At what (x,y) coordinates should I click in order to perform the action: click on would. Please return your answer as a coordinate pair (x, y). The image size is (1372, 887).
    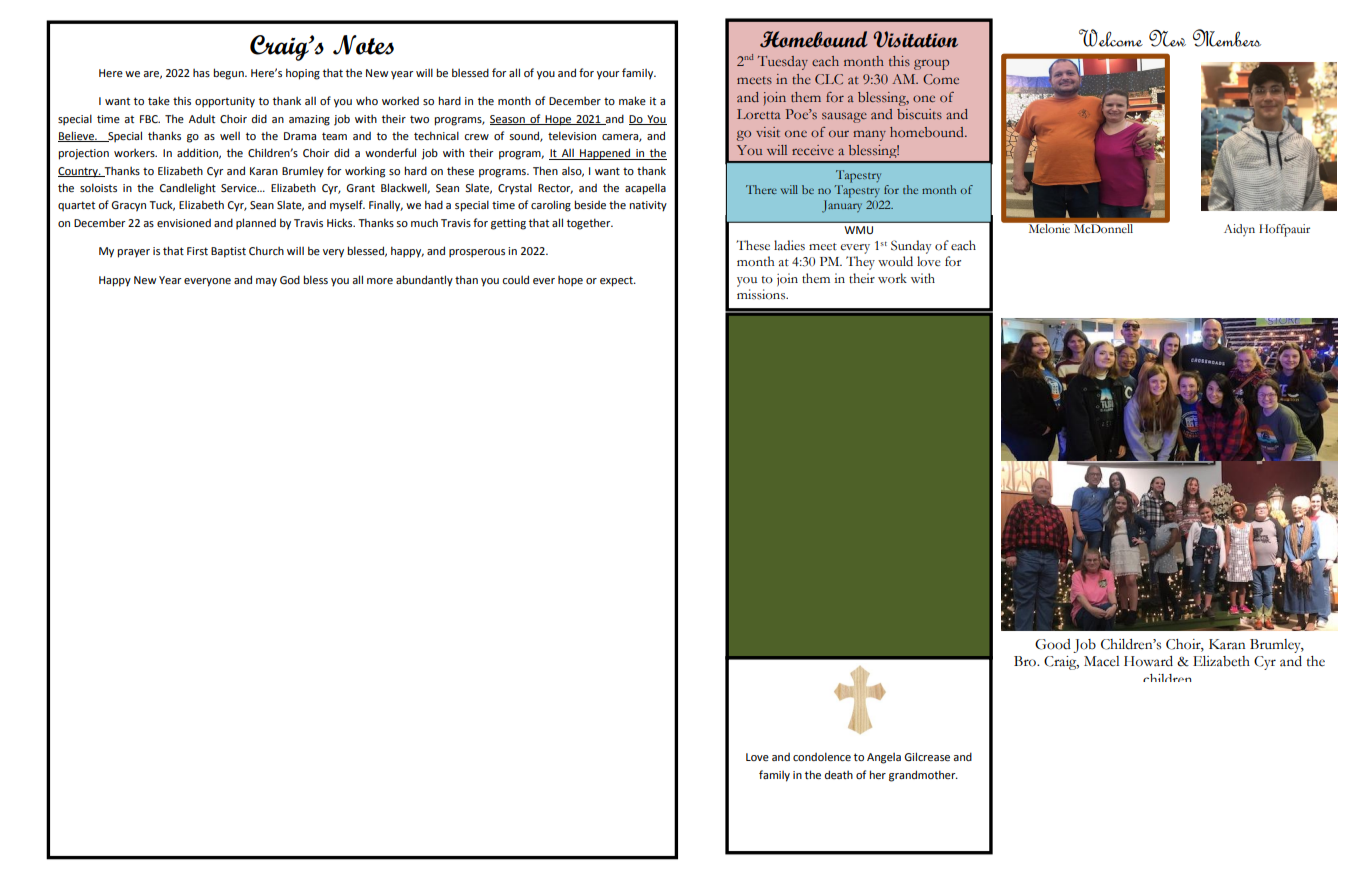
    Looking at the image, I should click on (895, 261).
